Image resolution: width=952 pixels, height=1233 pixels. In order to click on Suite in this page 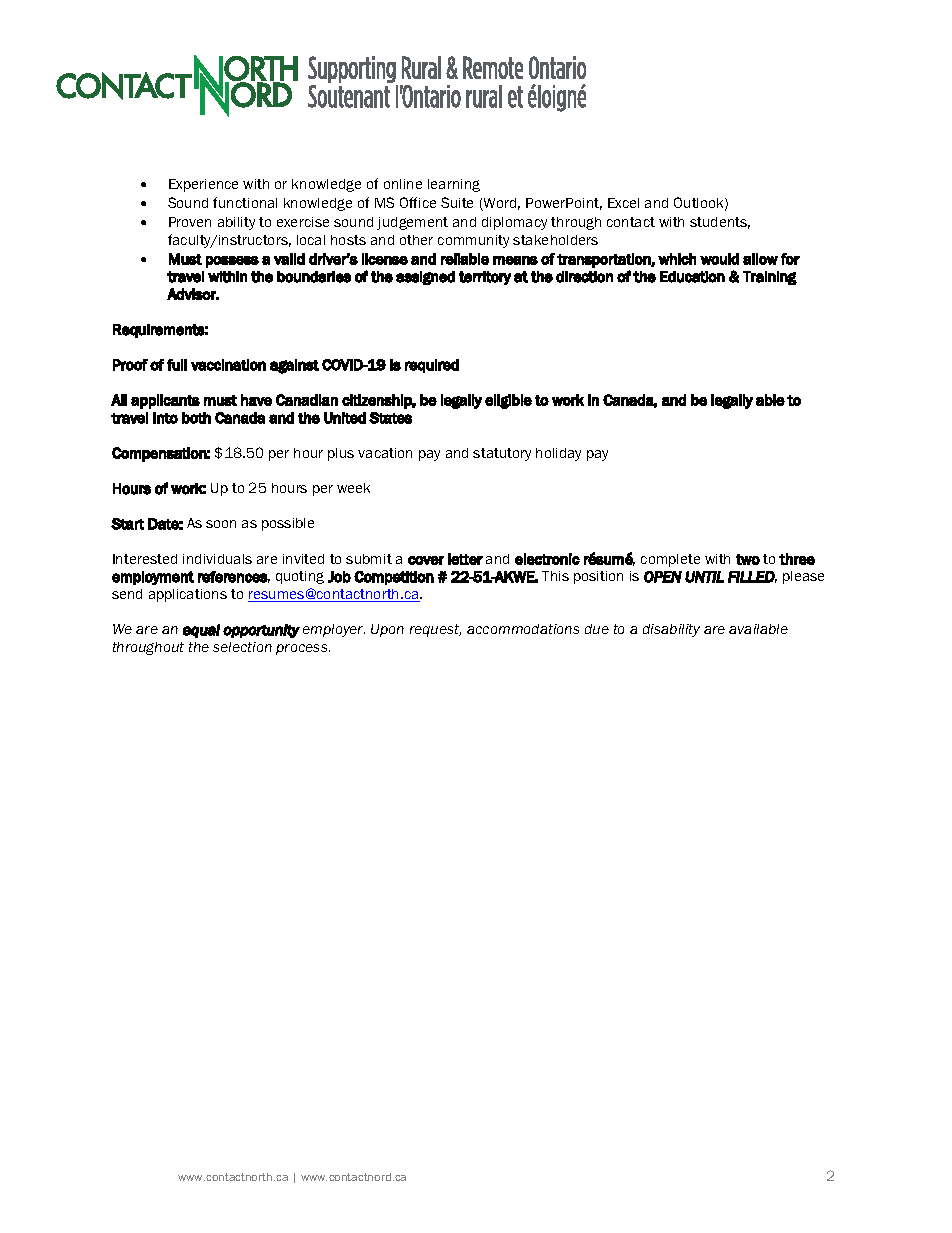, I will do `click(457, 202)`.
